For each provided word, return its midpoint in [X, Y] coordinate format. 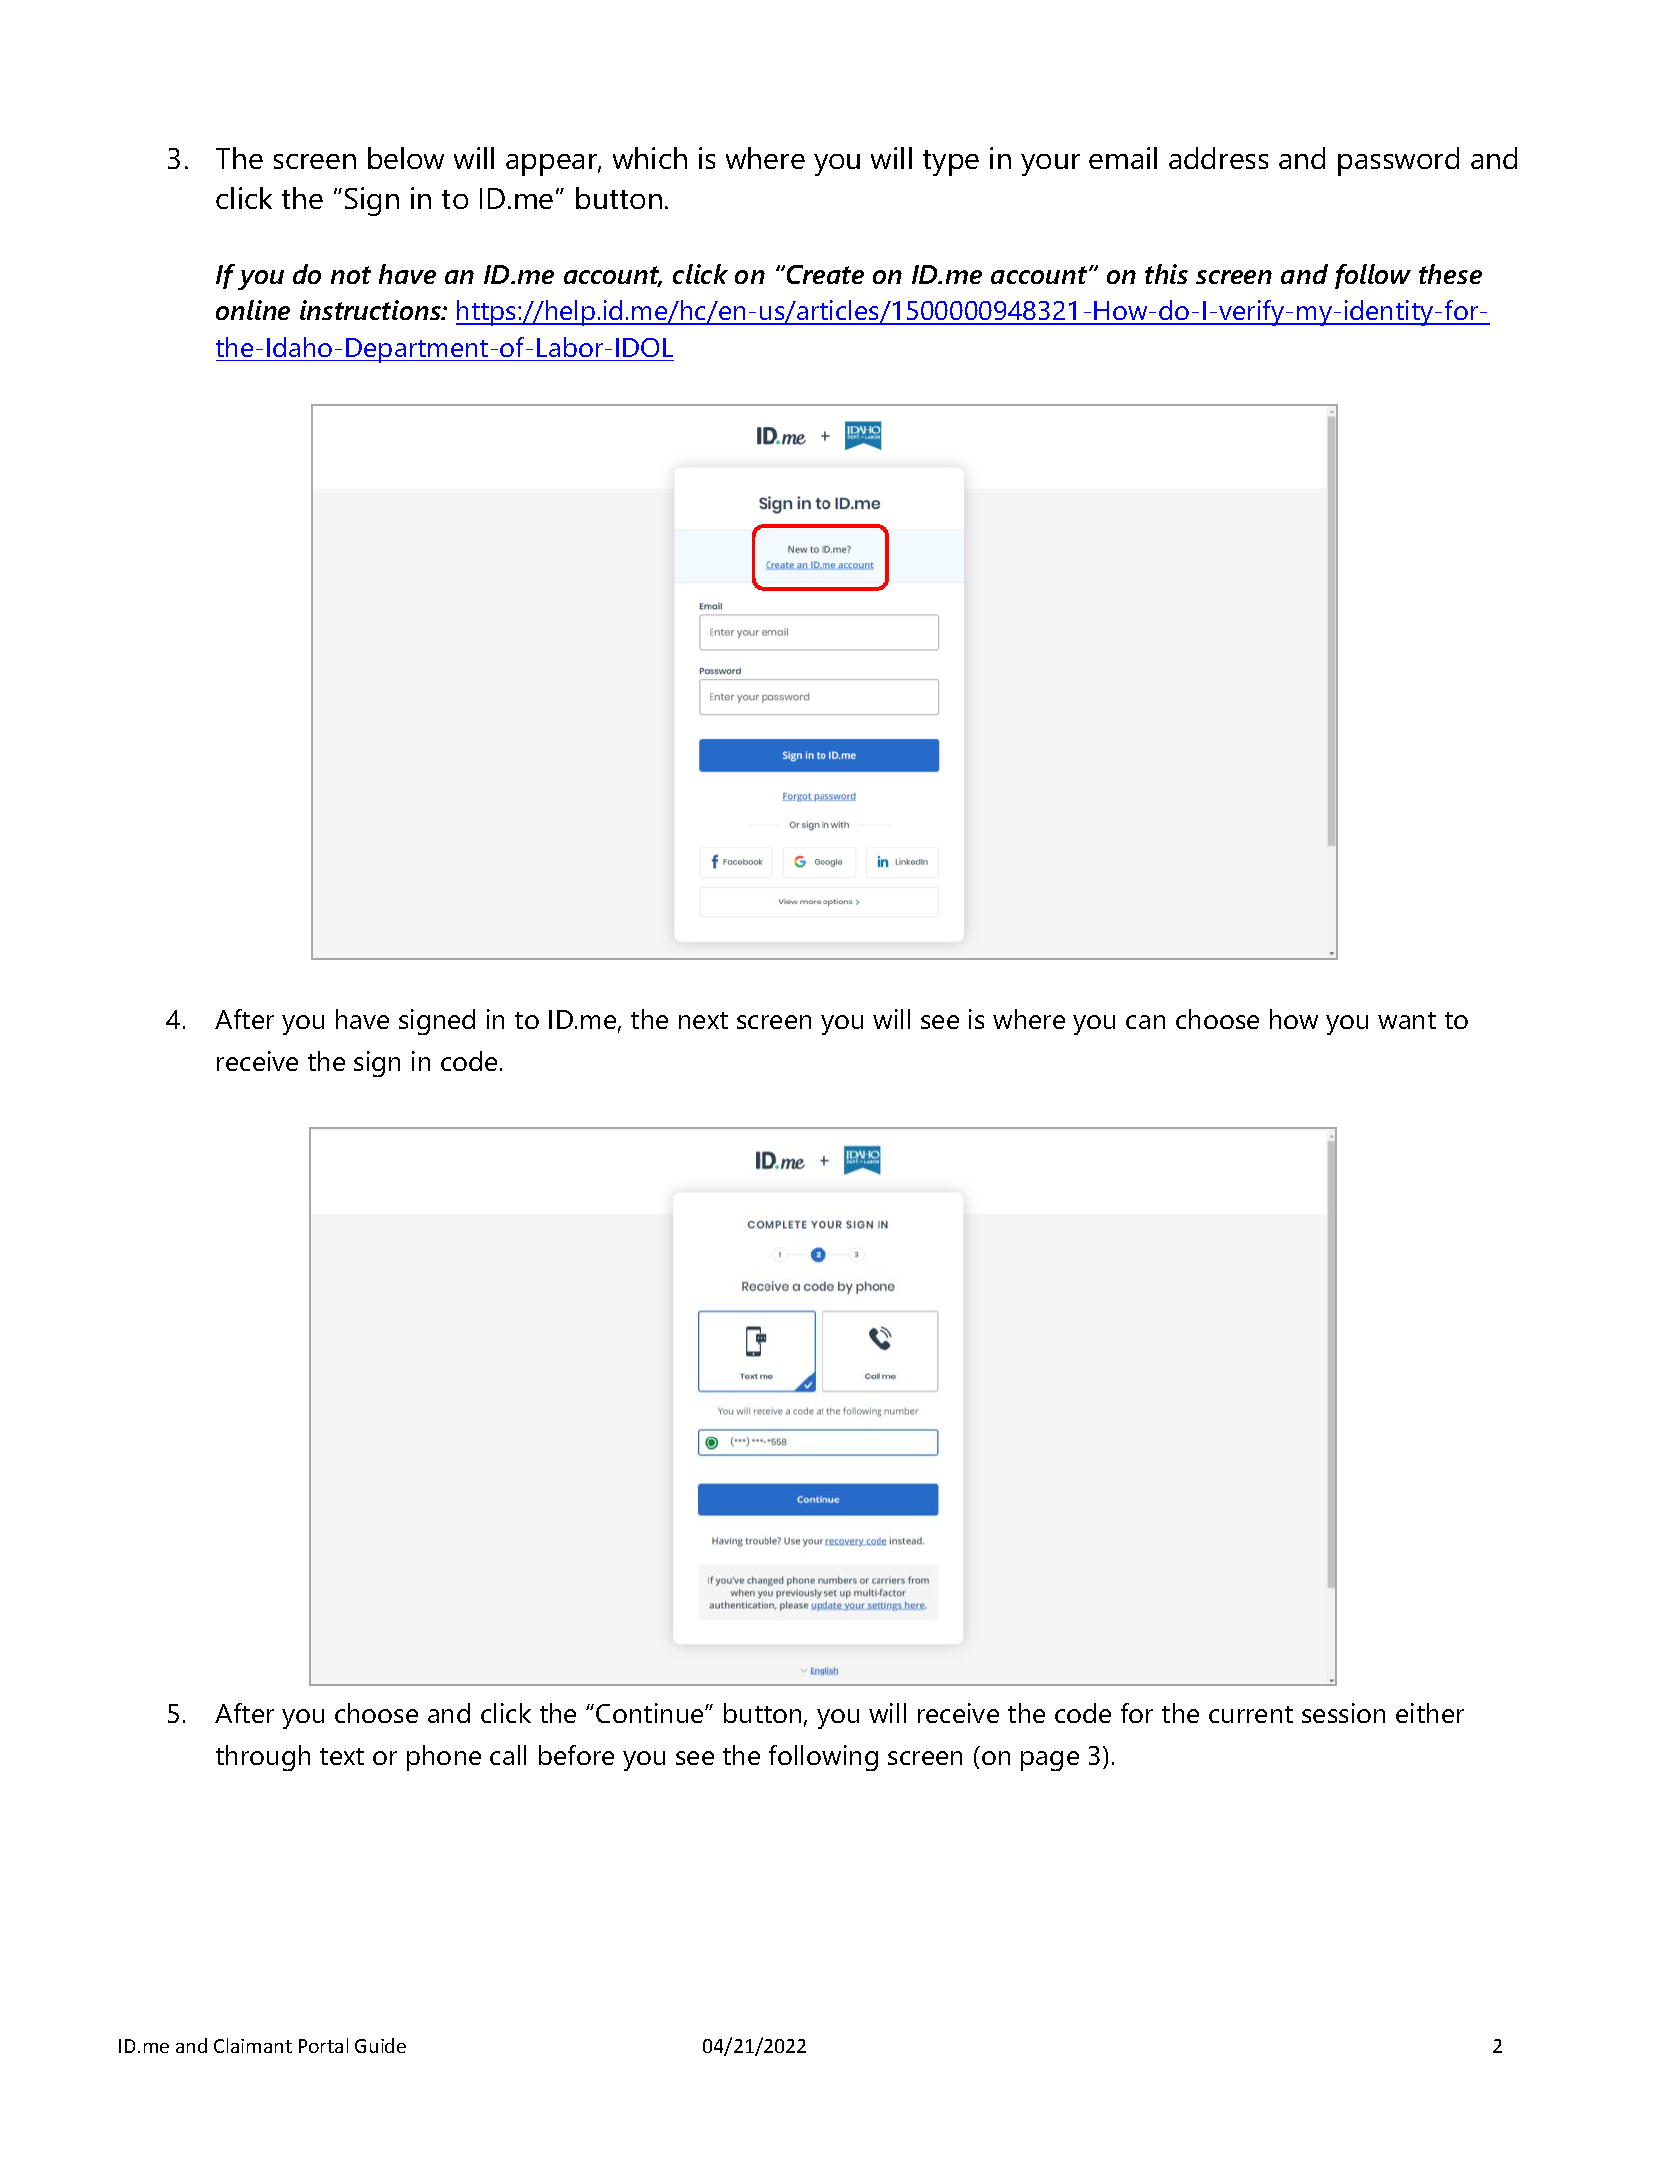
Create [824, 274]
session [1343, 1713]
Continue [651, 1713]
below [406, 158]
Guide [380, 2045]
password [1398, 161]
